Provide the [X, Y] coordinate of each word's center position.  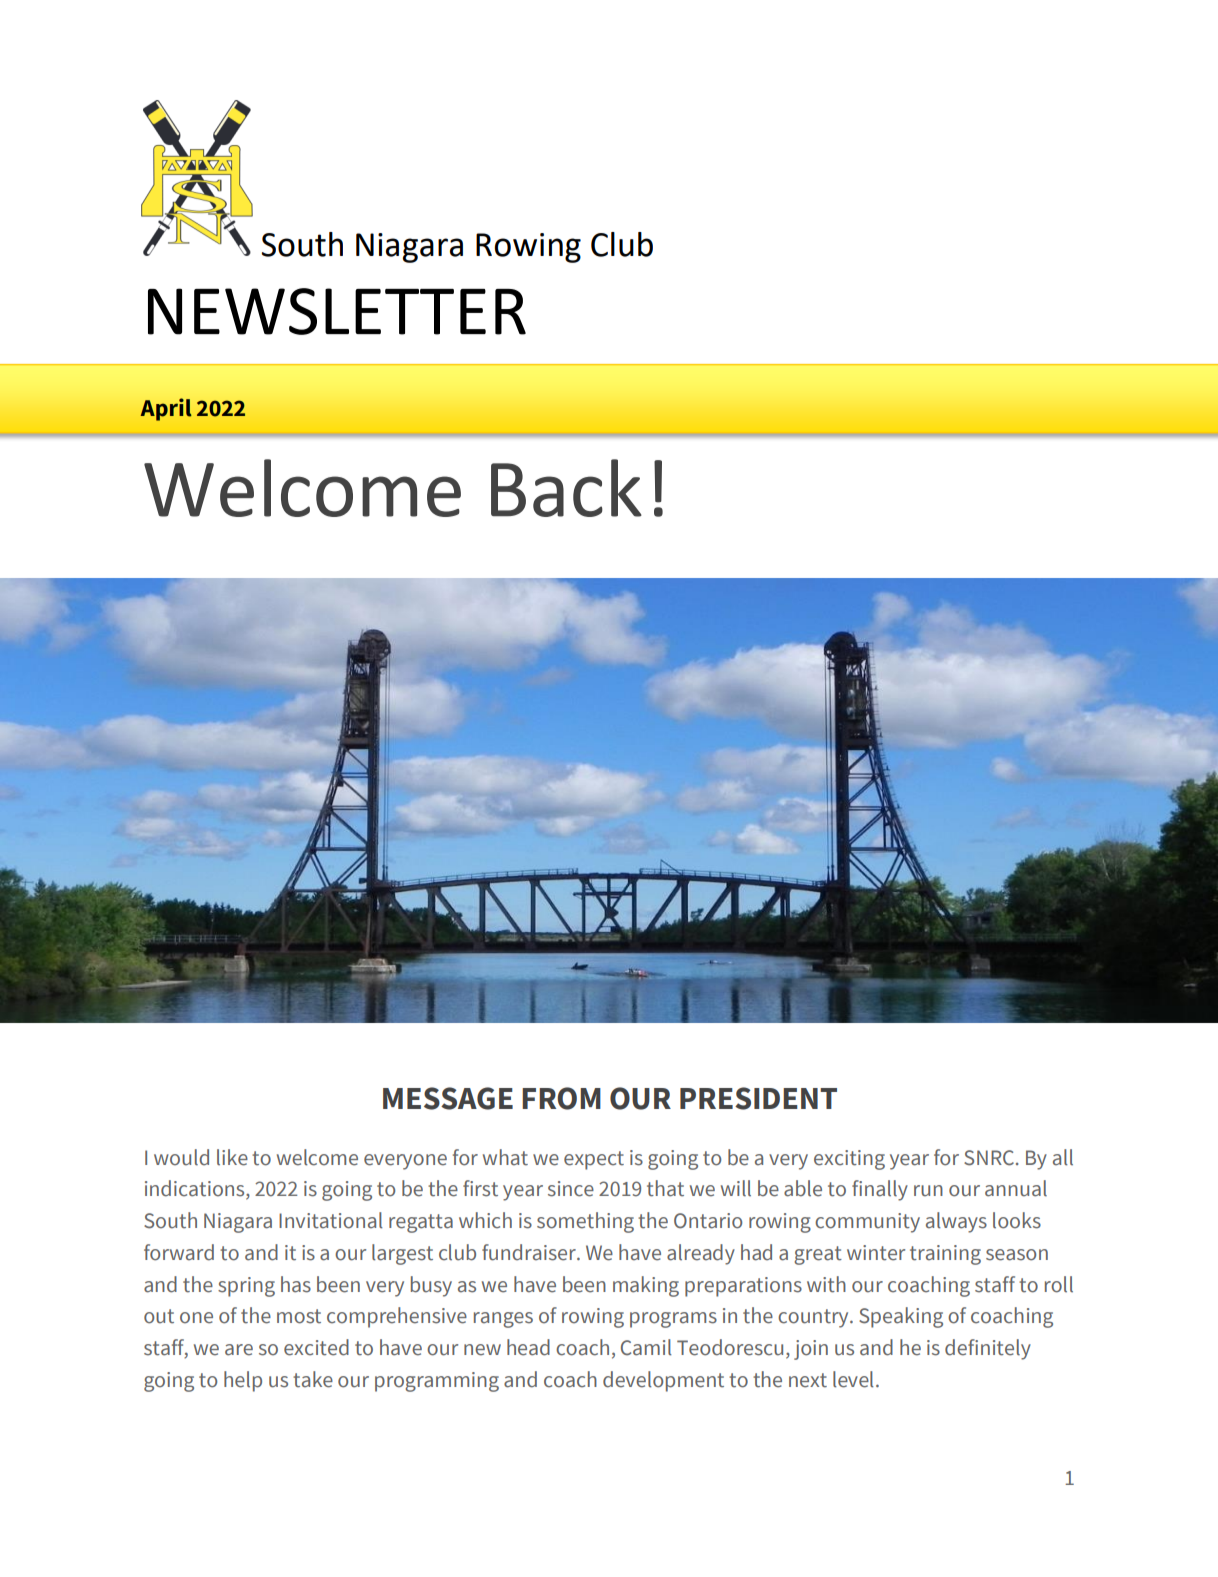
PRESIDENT [758, 1098]
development [663, 1381]
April [166, 409]
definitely [988, 1349]
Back [566, 488]
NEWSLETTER [337, 311]
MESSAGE [448, 1098]
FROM [561, 1098]
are [239, 1350]
